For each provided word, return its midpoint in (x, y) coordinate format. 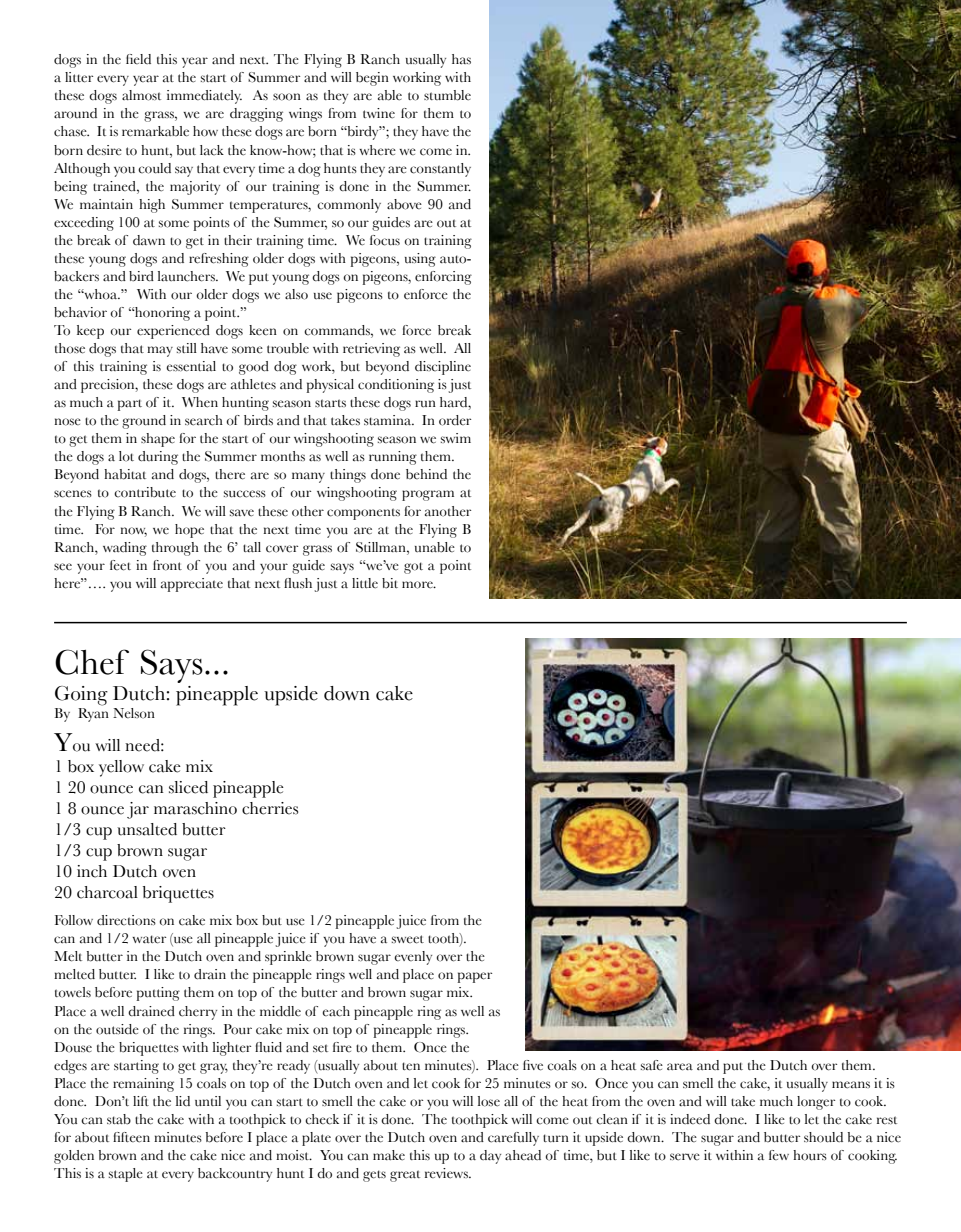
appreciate (192, 585)
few (779, 1155)
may (160, 351)
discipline (443, 368)
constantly (440, 170)
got (413, 568)
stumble (447, 95)
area (680, 1067)
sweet (408, 939)
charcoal (107, 892)
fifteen (131, 1137)
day (490, 1157)
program (428, 495)
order (455, 420)
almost (141, 95)
